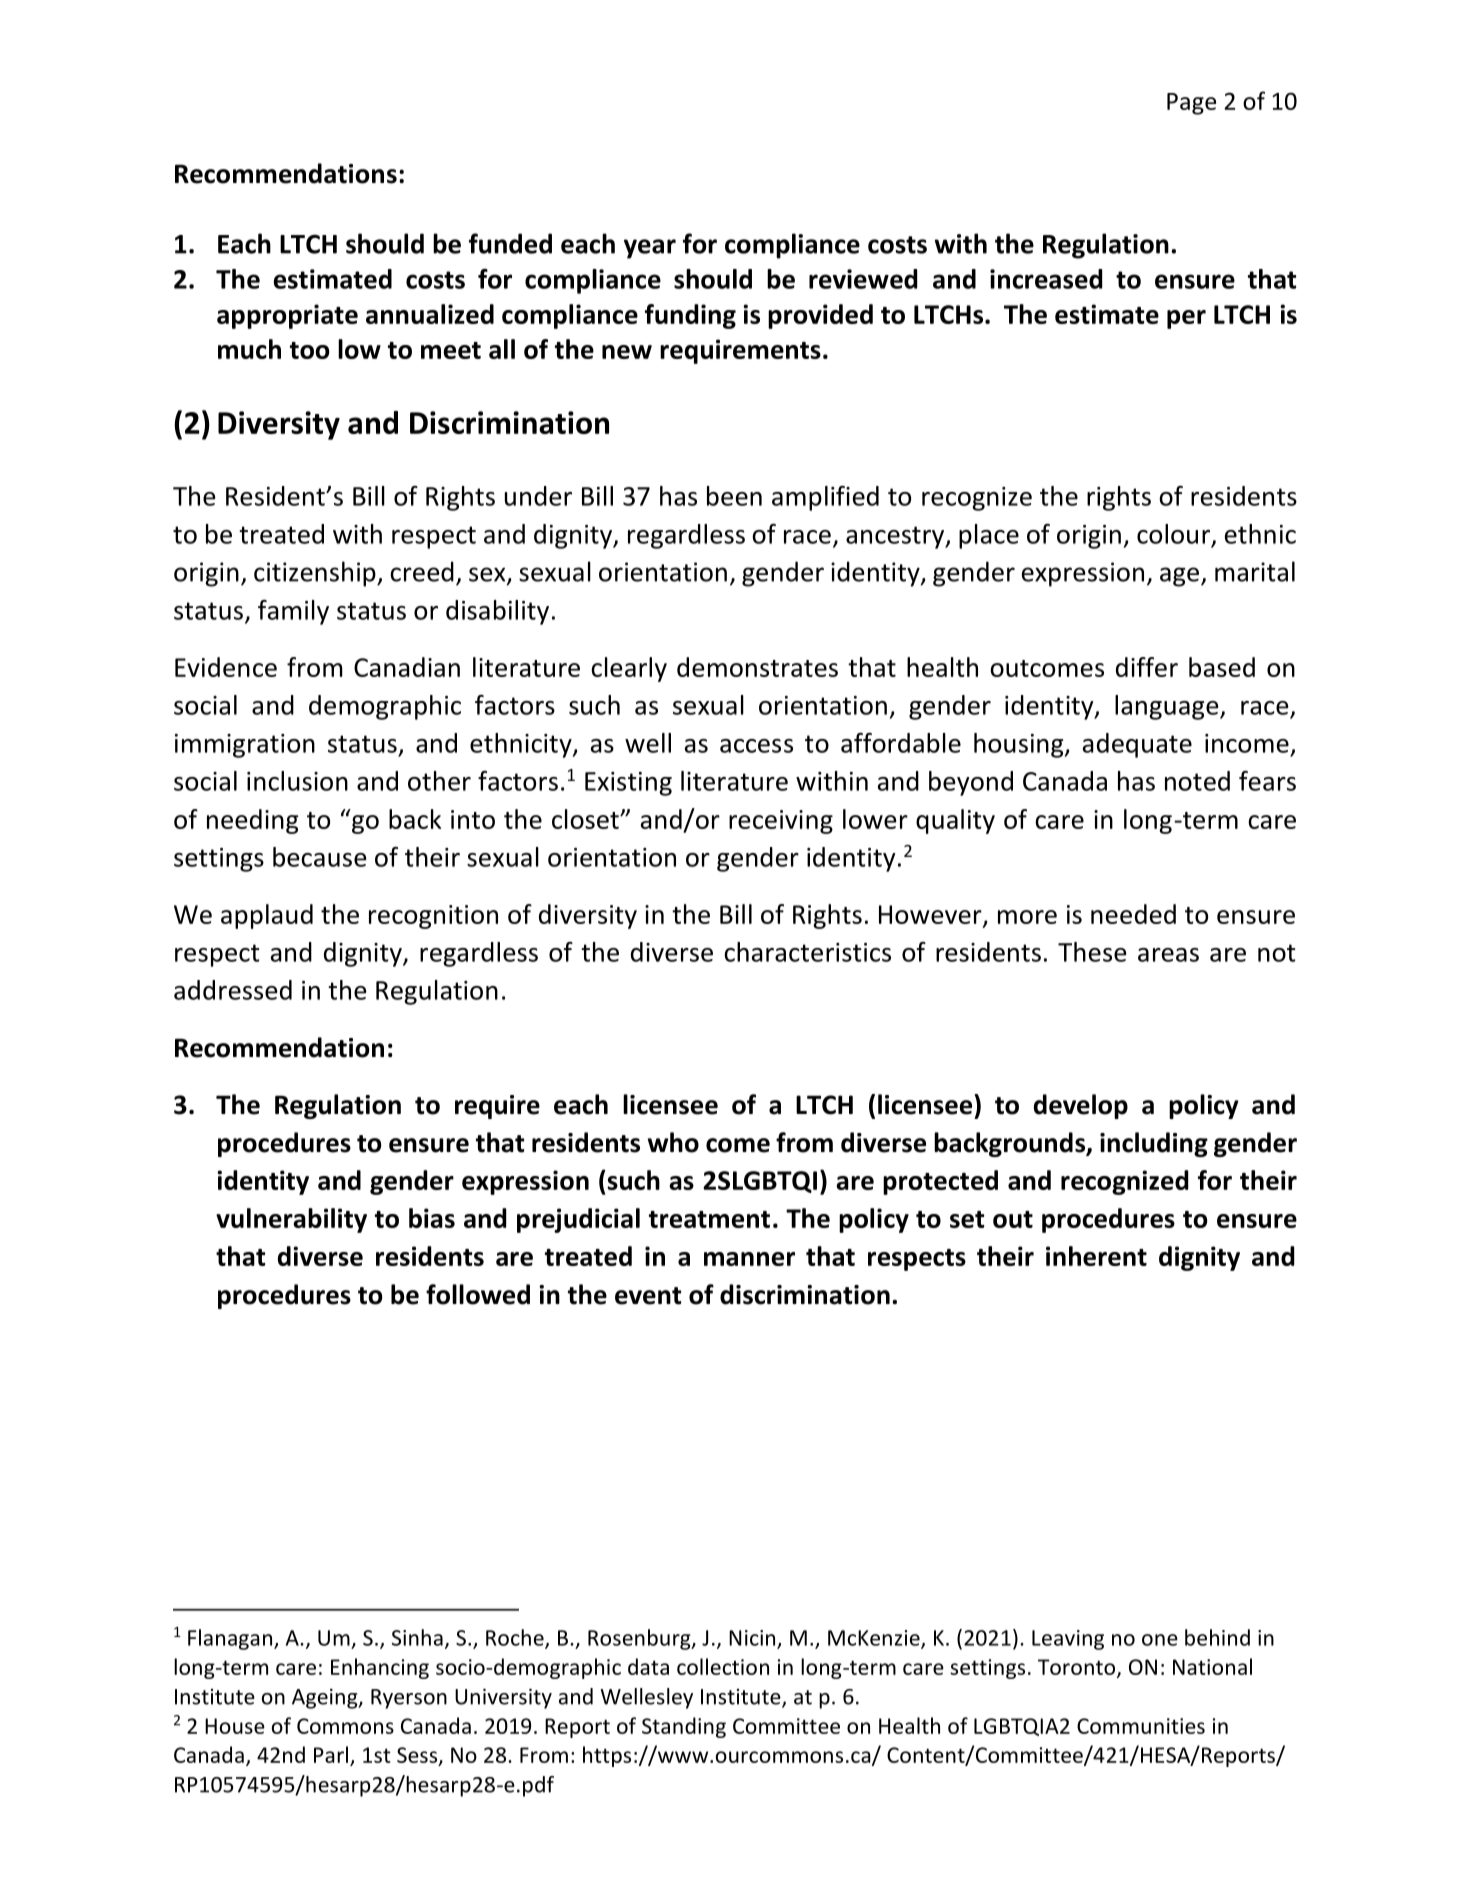  What do you see at coordinates (723, 1666) in the page?
I see `collection` at bounding box center [723, 1666].
